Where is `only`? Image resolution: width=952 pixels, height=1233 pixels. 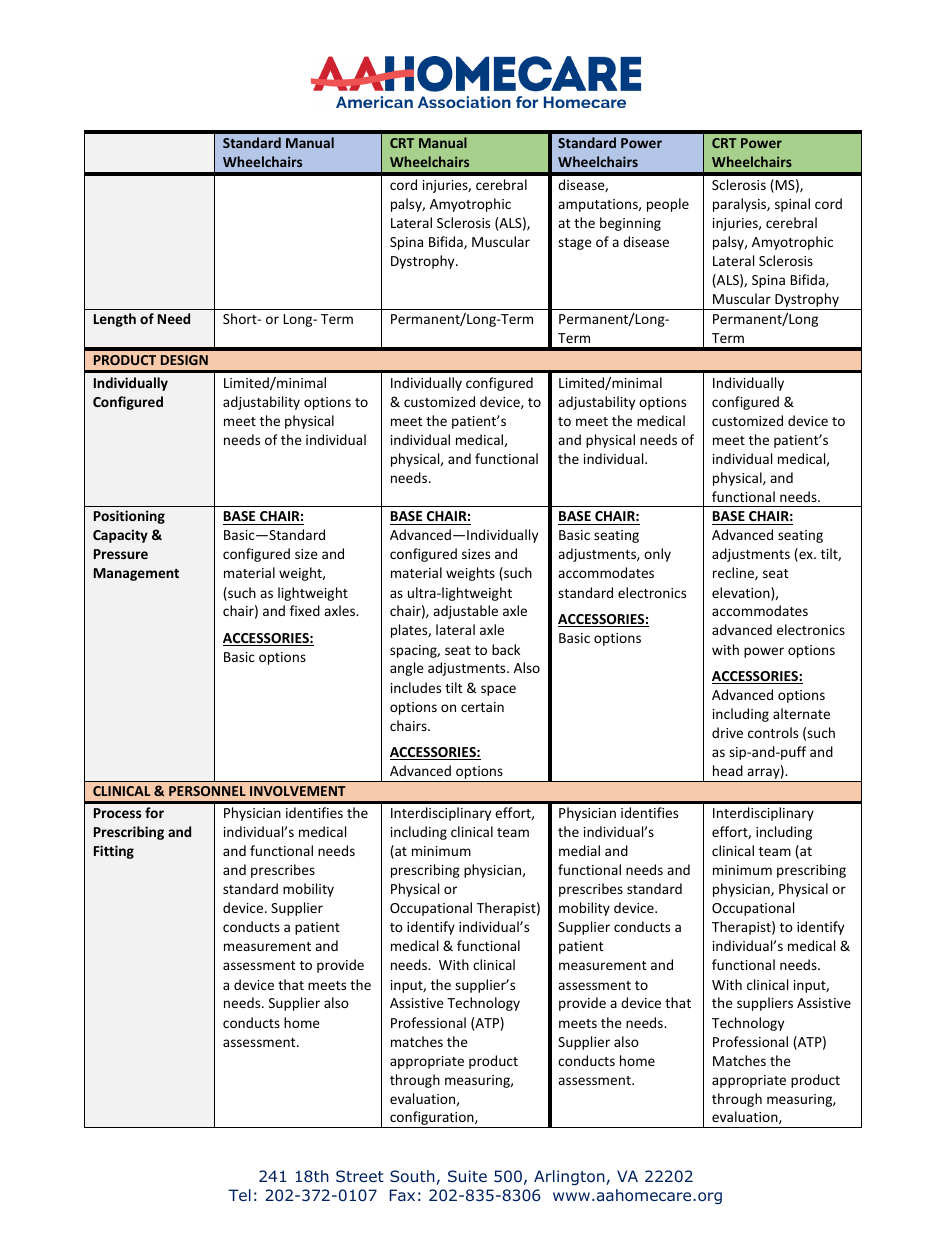
only is located at coordinates (657, 555).
